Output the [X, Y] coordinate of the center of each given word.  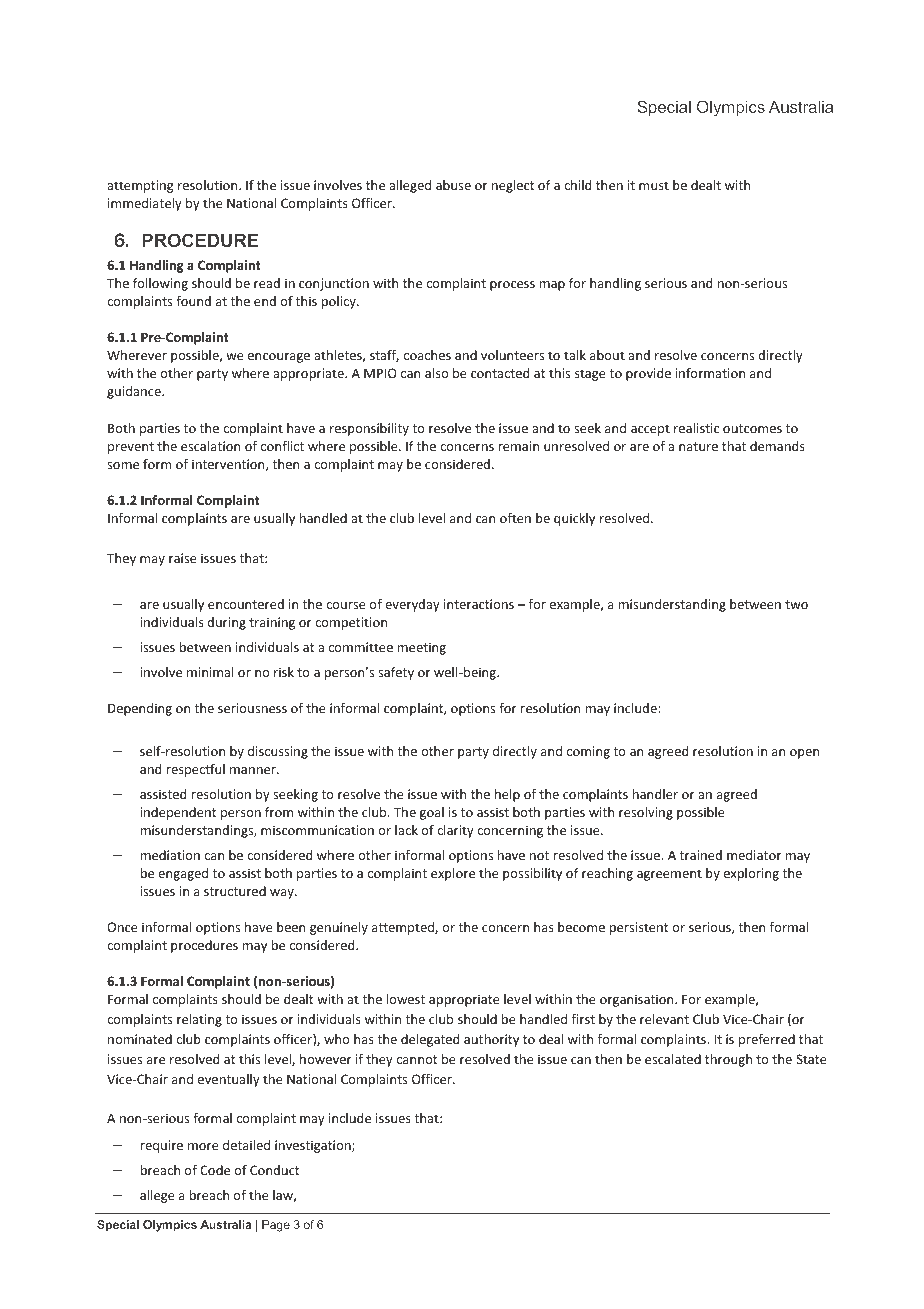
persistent [639, 928]
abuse [453, 185]
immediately [145, 204]
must [654, 185]
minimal [210, 672]
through [728, 1060]
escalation [210, 446]
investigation [314, 1146]
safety [396, 673]
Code [215, 1170]
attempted [404, 928]
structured [235, 891]
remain [519, 446]
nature [698, 446]
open [804, 754]
